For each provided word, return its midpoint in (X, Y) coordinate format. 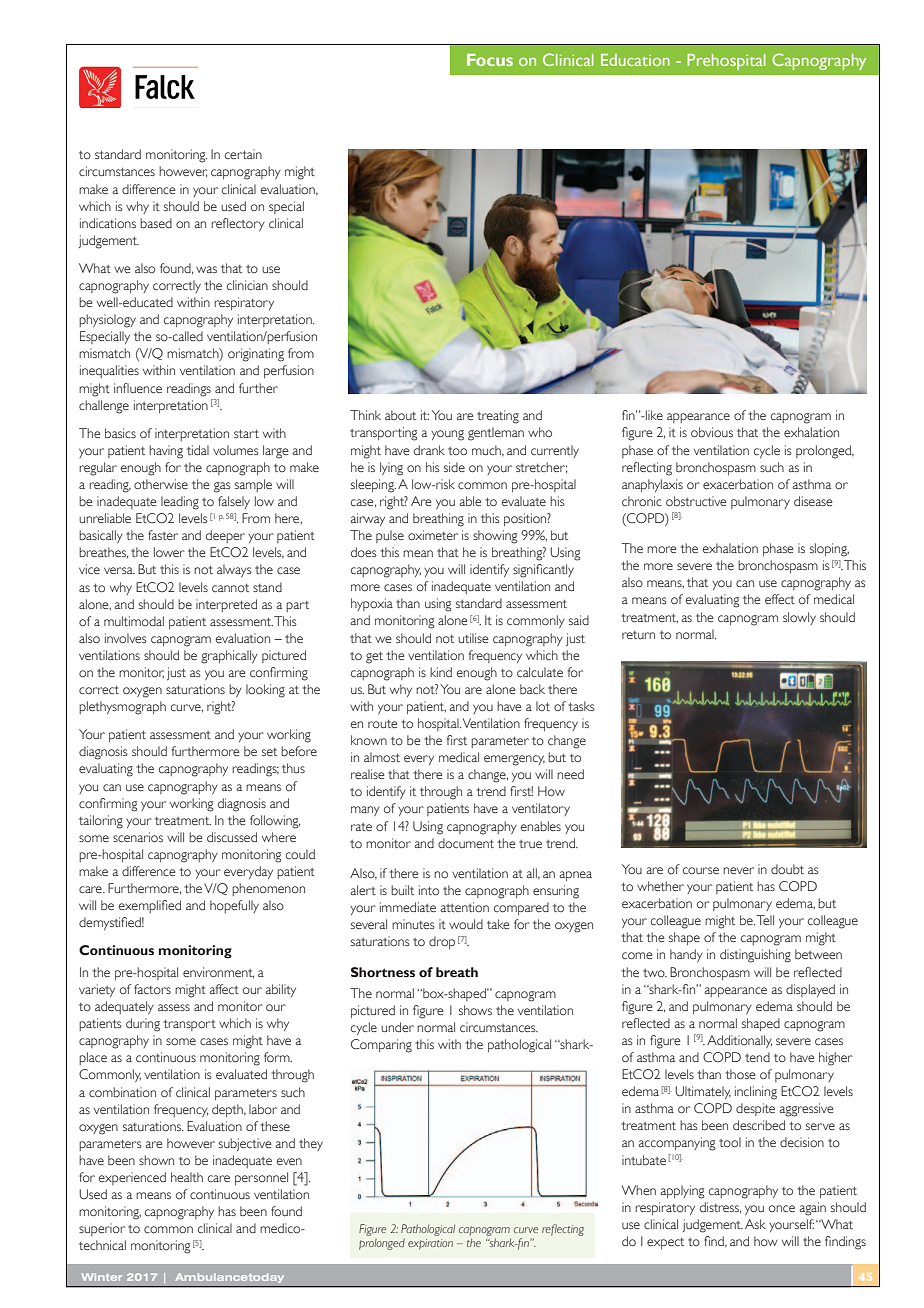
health (187, 1177)
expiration (430, 1244)
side (454, 467)
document (466, 843)
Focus (490, 60)
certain (243, 154)
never (738, 870)
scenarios (138, 837)
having (166, 452)
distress (720, 1208)
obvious (712, 432)
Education (635, 60)
